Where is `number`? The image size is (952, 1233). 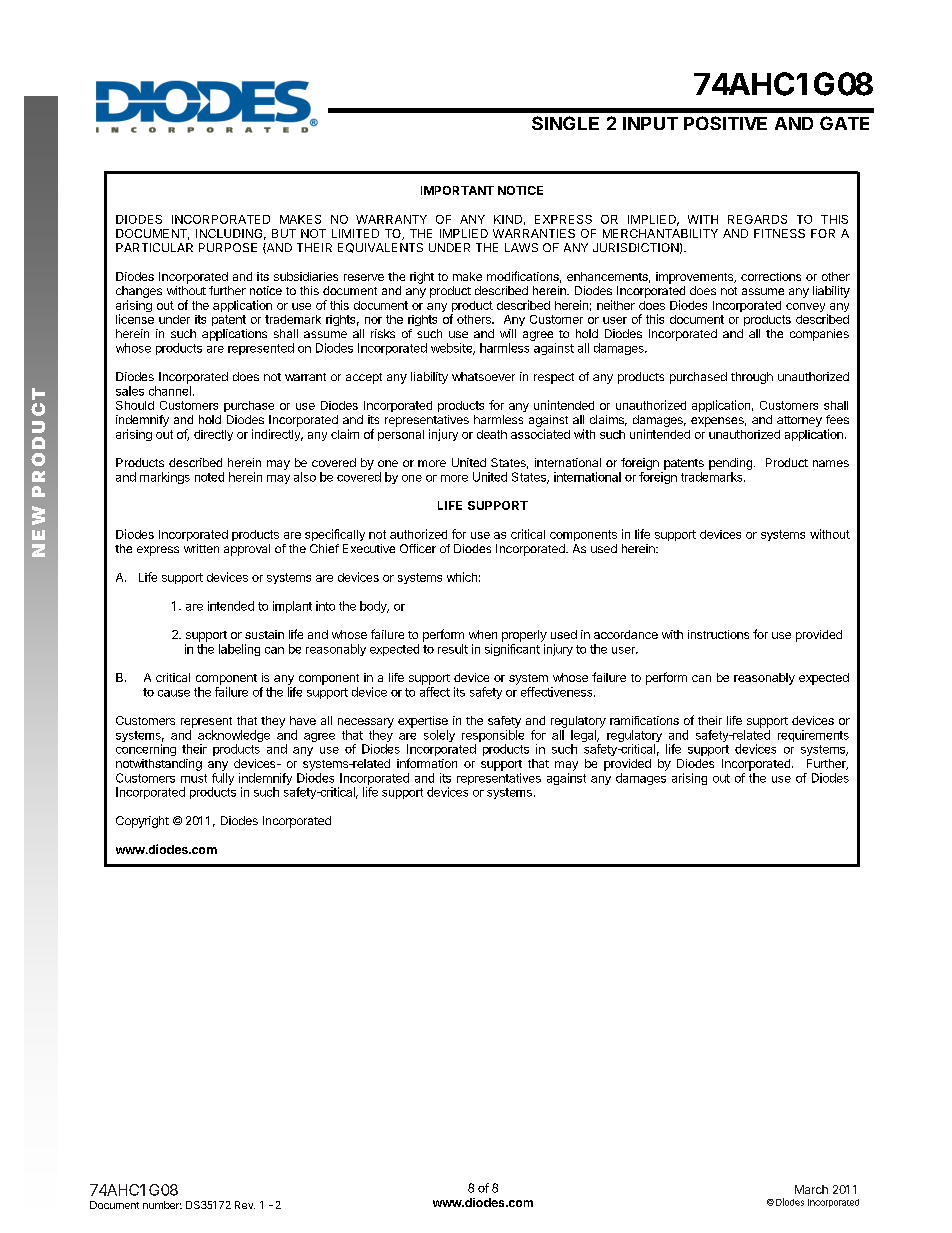 number is located at coordinates (162, 1205).
